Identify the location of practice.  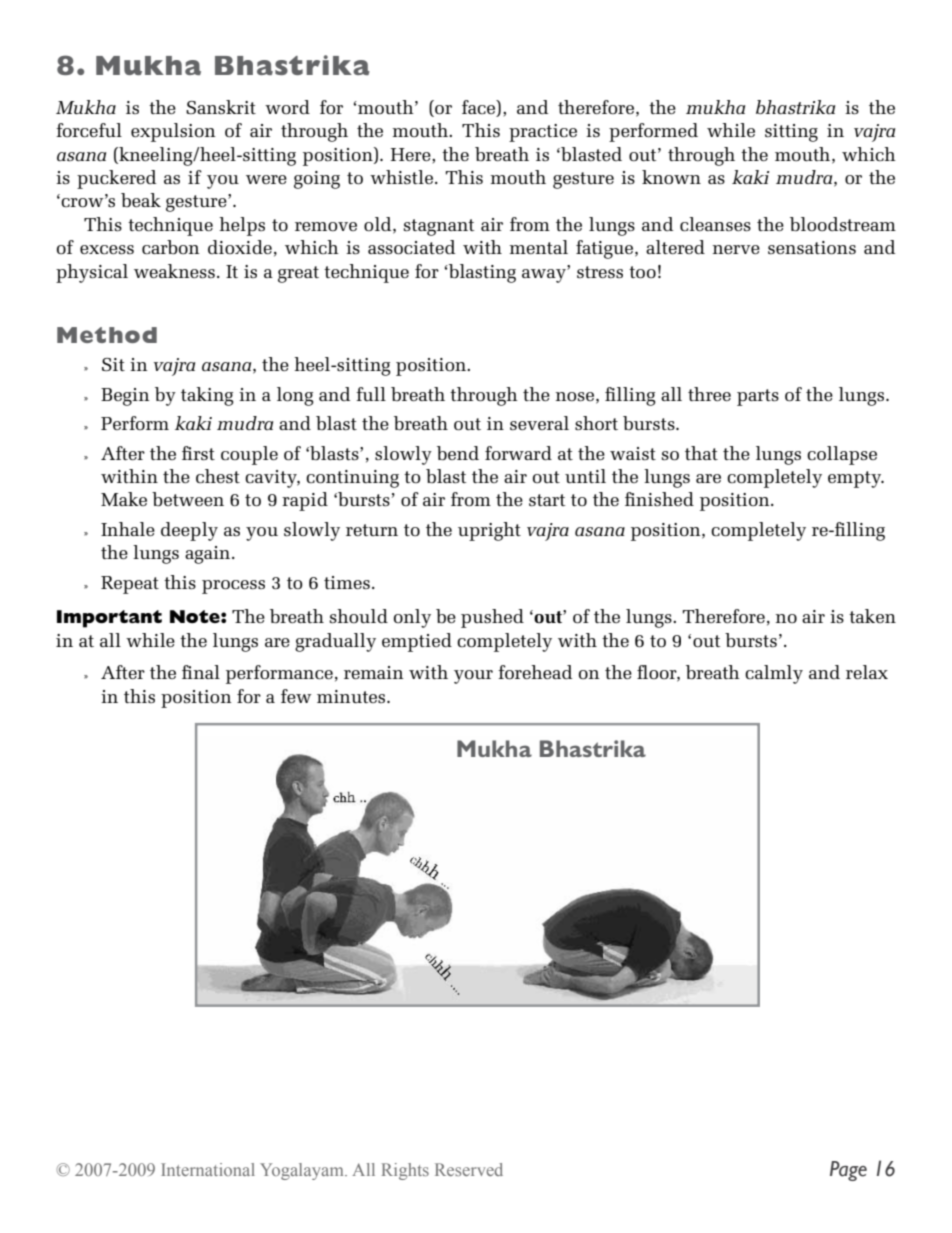
(543, 133).
